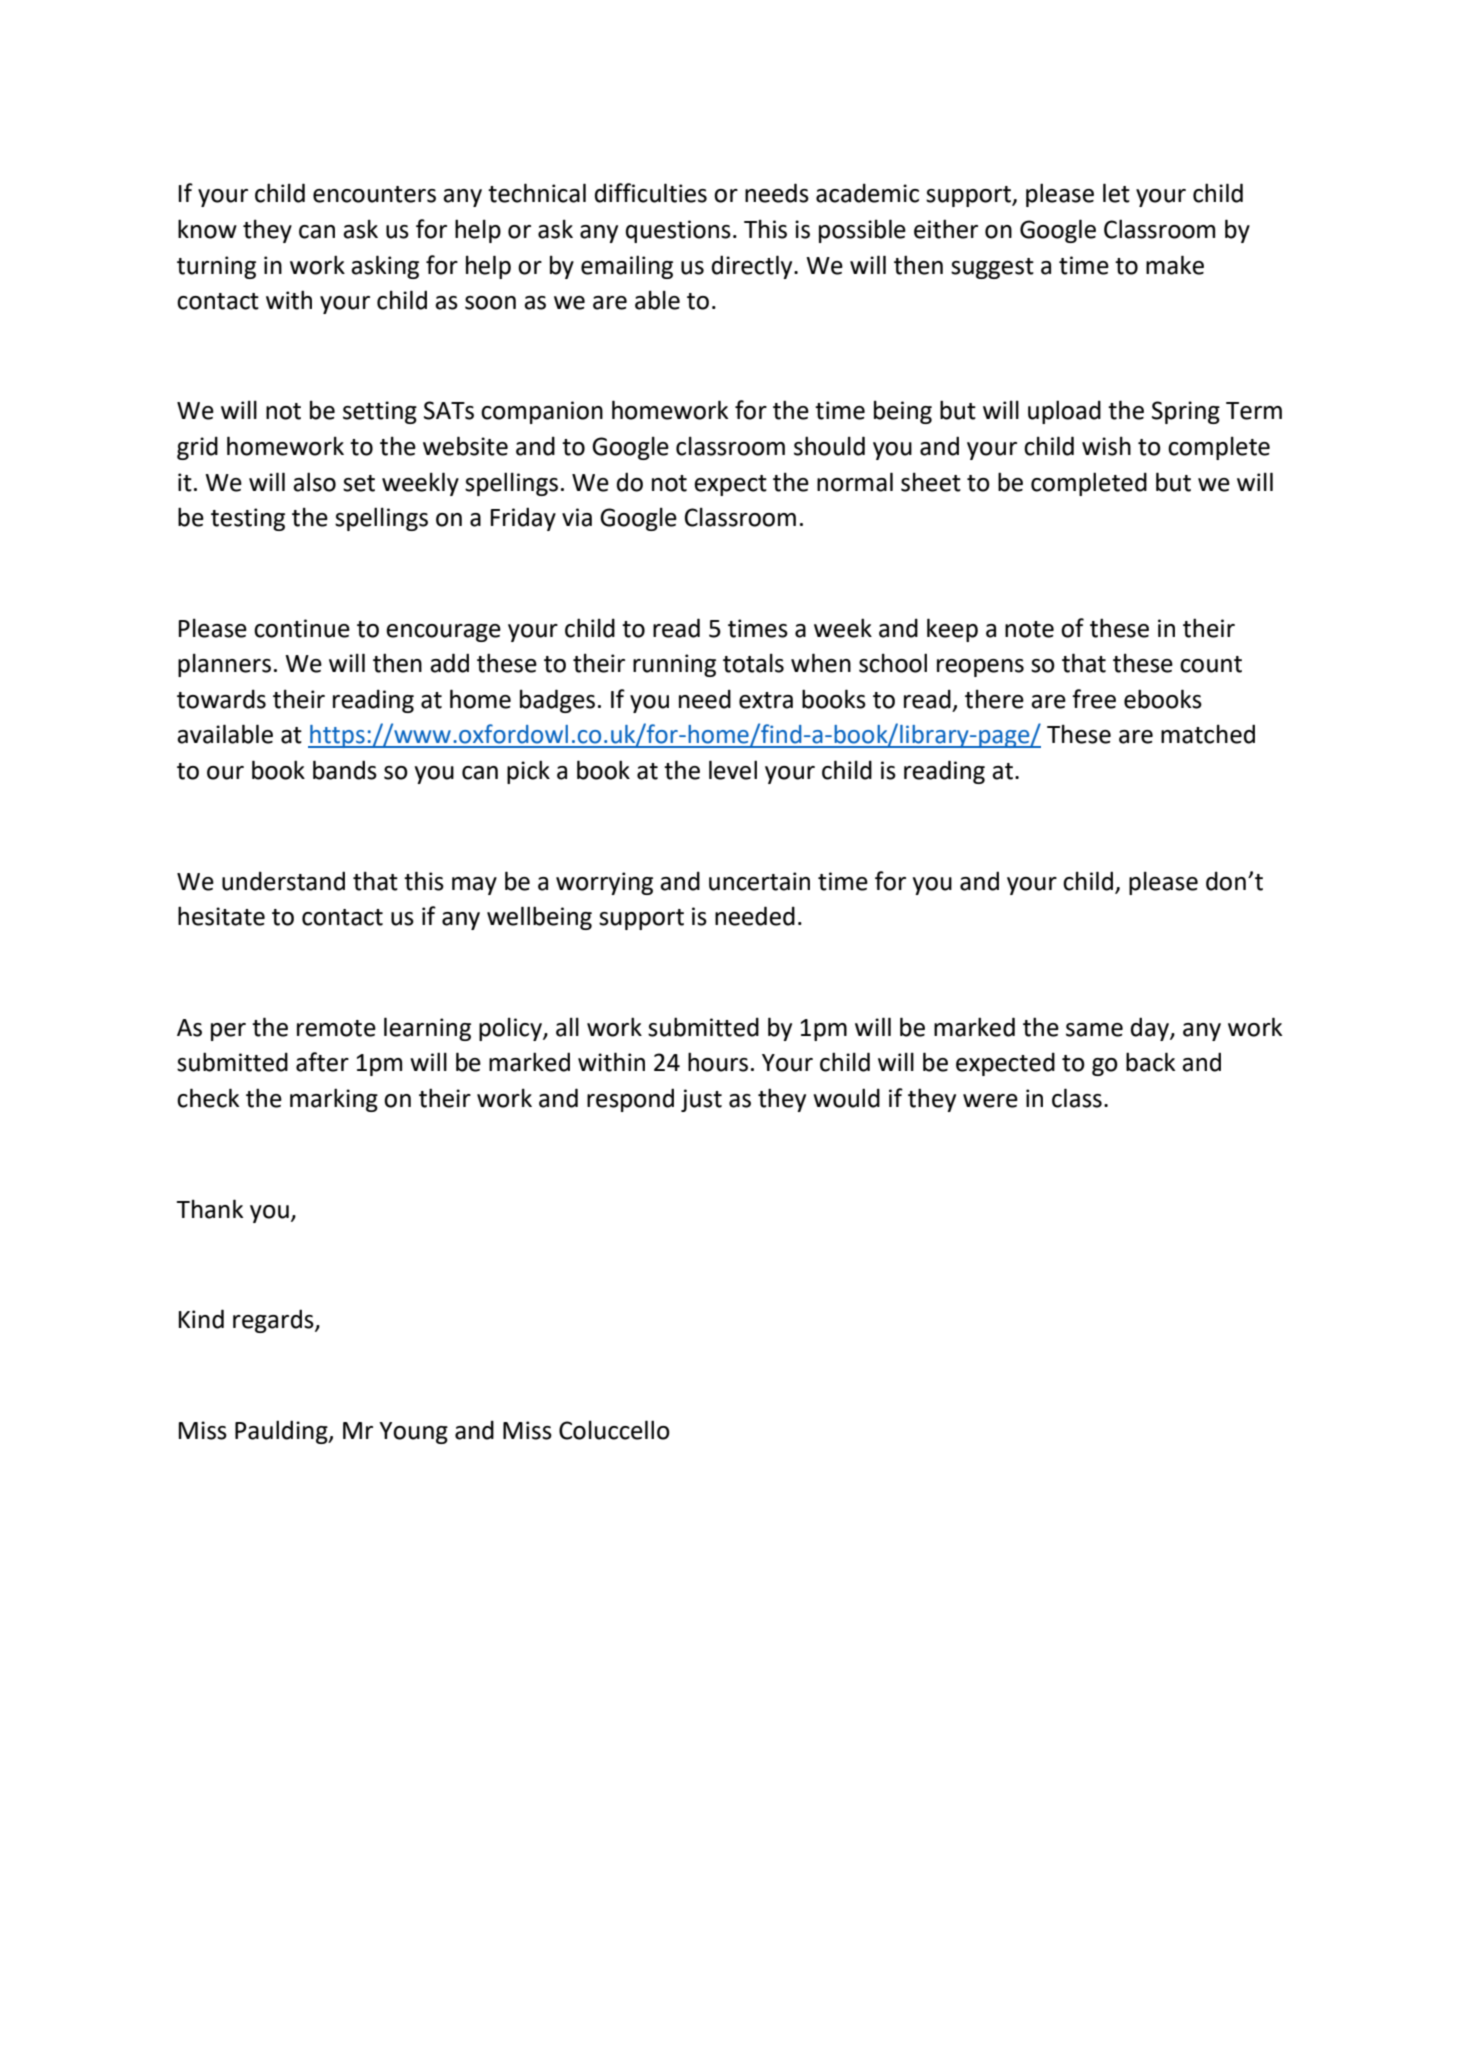 The width and height of the page is (1462, 2068). I want to click on questions, so click(678, 231).
